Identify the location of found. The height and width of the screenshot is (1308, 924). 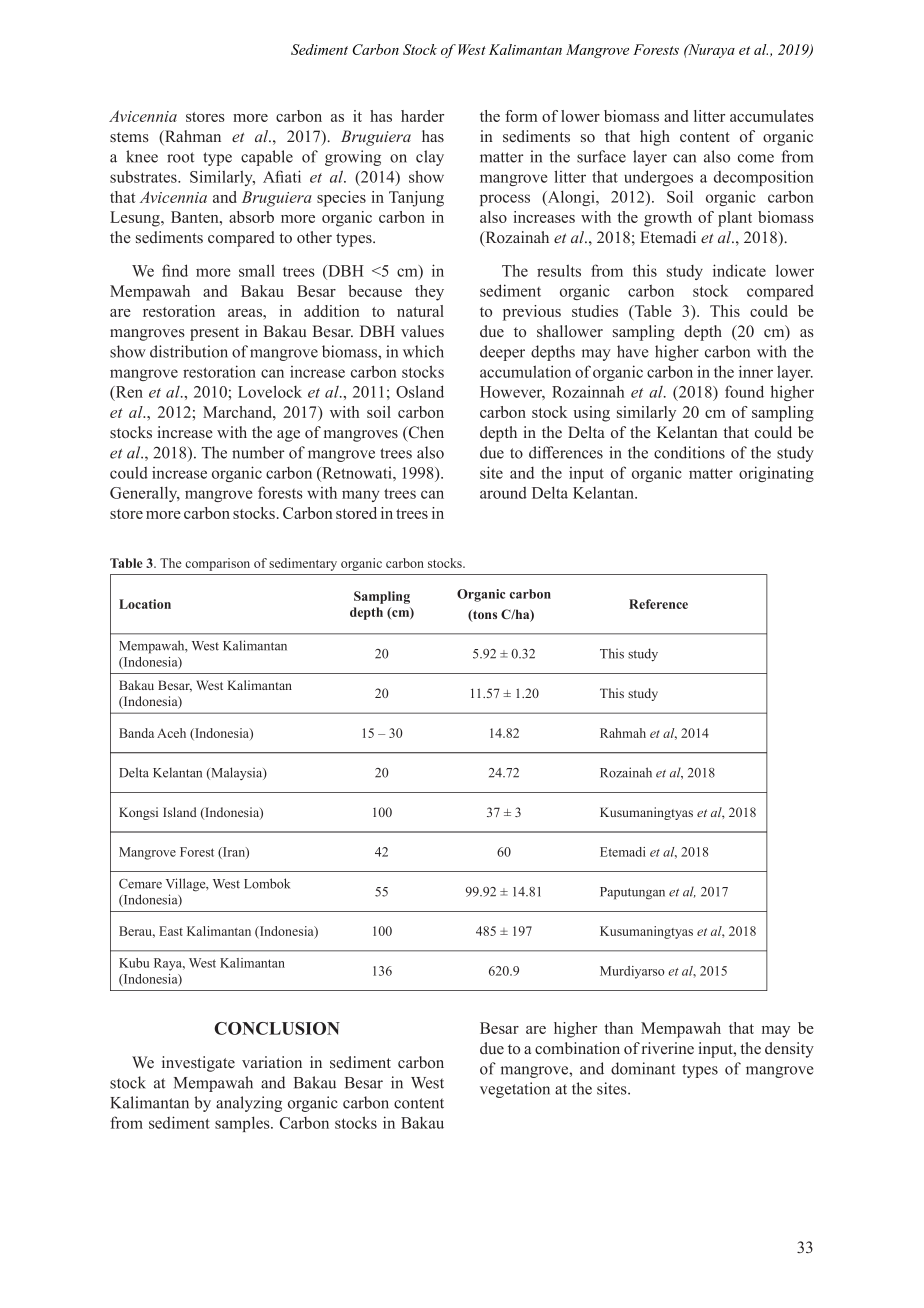
(744, 391).
